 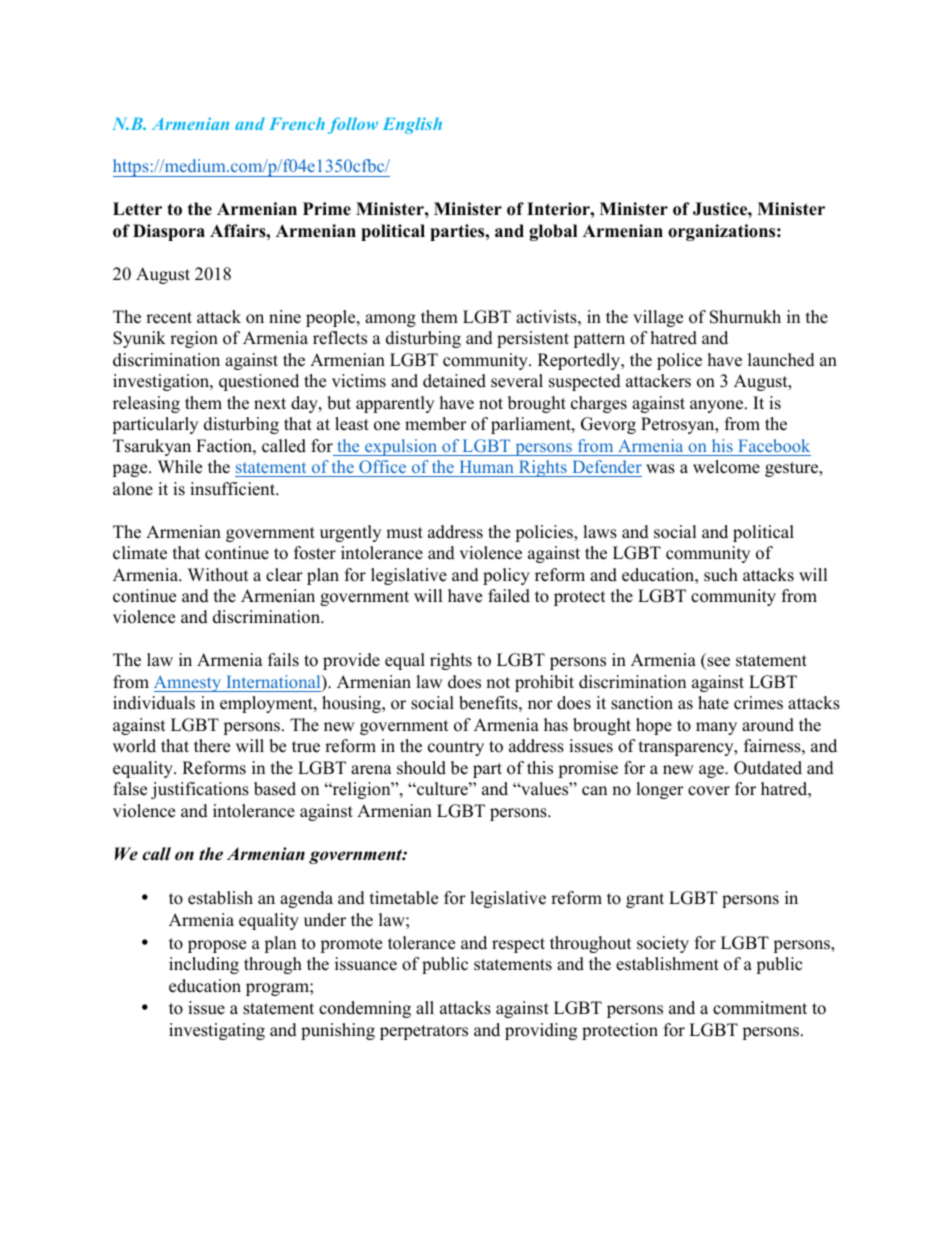 What do you see at coordinates (218, 575) in the screenshot?
I see `Without` at bounding box center [218, 575].
